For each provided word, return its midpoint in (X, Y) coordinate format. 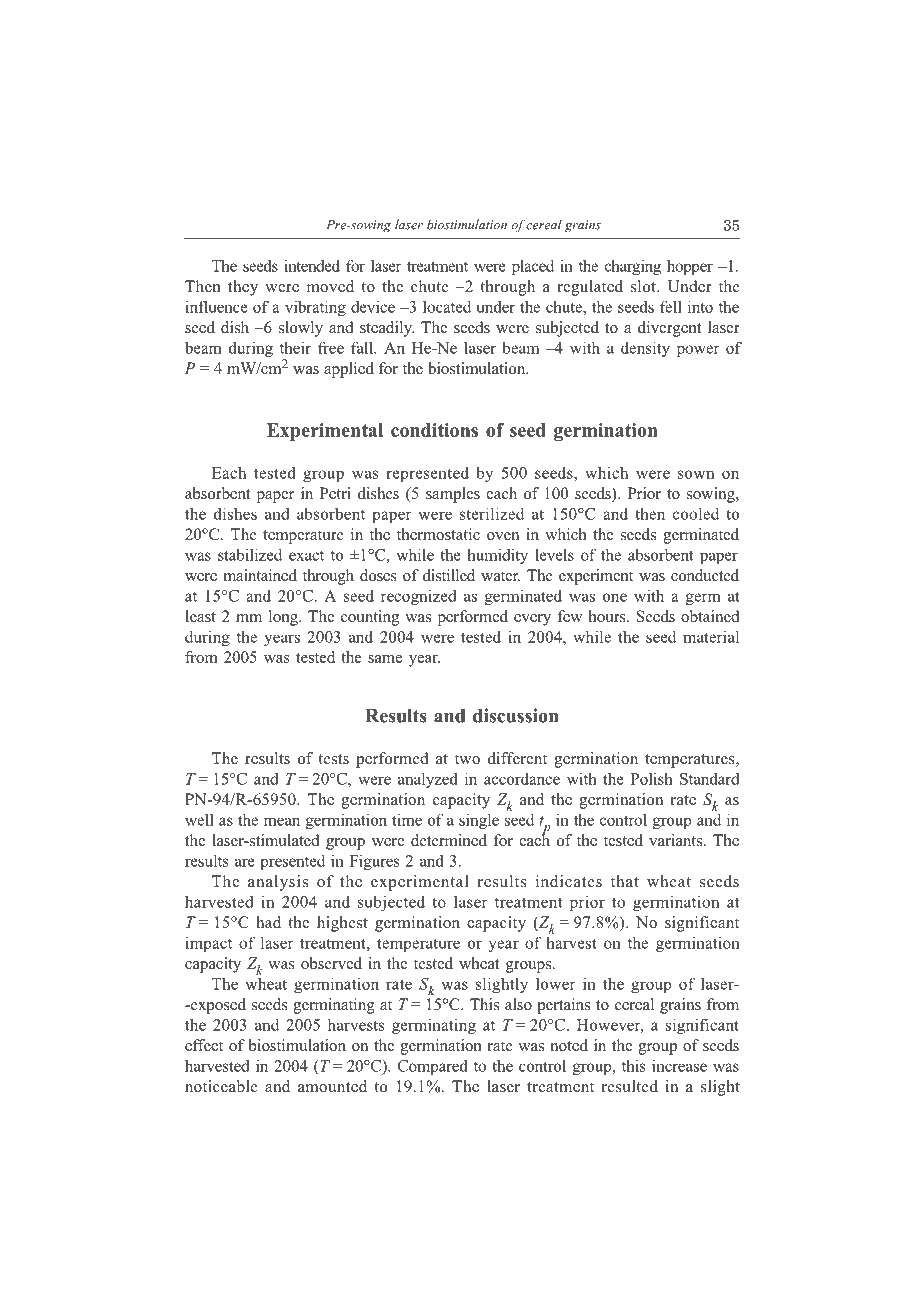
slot (644, 286)
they (243, 288)
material (711, 636)
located (447, 307)
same (385, 659)
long (284, 618)
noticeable (221, 1086)
